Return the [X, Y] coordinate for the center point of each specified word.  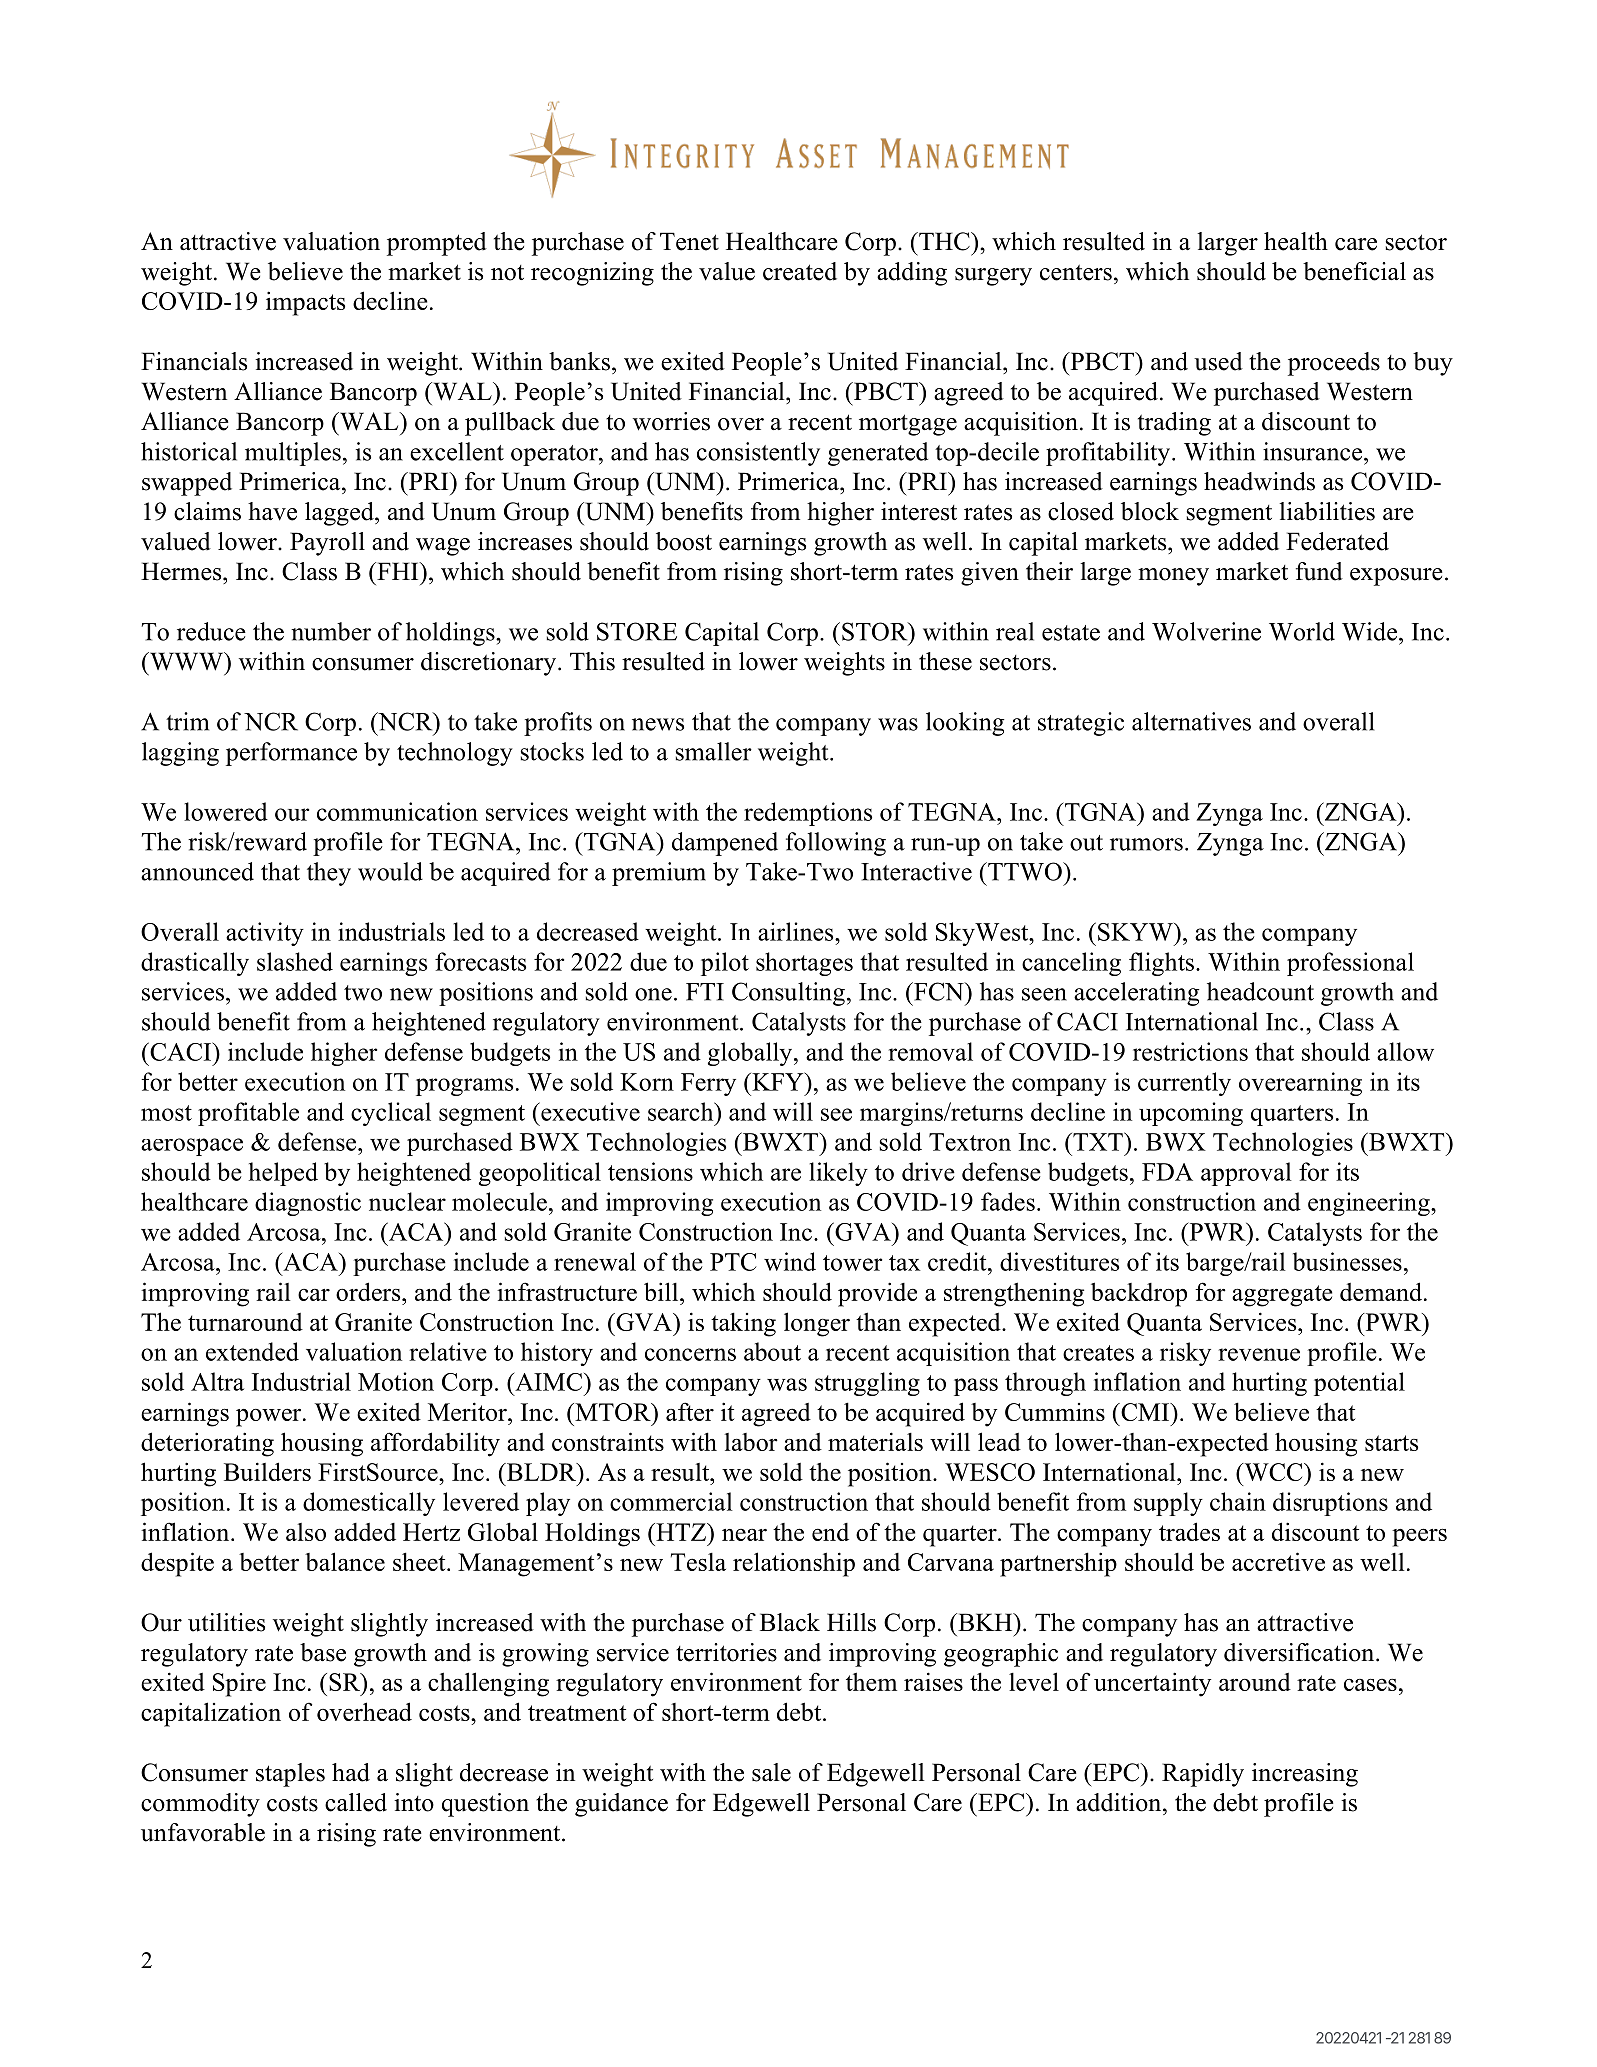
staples [290, 1775]
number [331, 631]
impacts [305, 303]
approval [1246, 1174]
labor [751, 1442]
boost [684, 541]
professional [1350, 964]
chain [1238, 1501]
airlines [797, 931]
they [329, 874]
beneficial [1354, 271]
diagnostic [308, 1204]
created [800, 271]
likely [838, 1174]
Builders [267, 1471]
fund [1319, 571]
